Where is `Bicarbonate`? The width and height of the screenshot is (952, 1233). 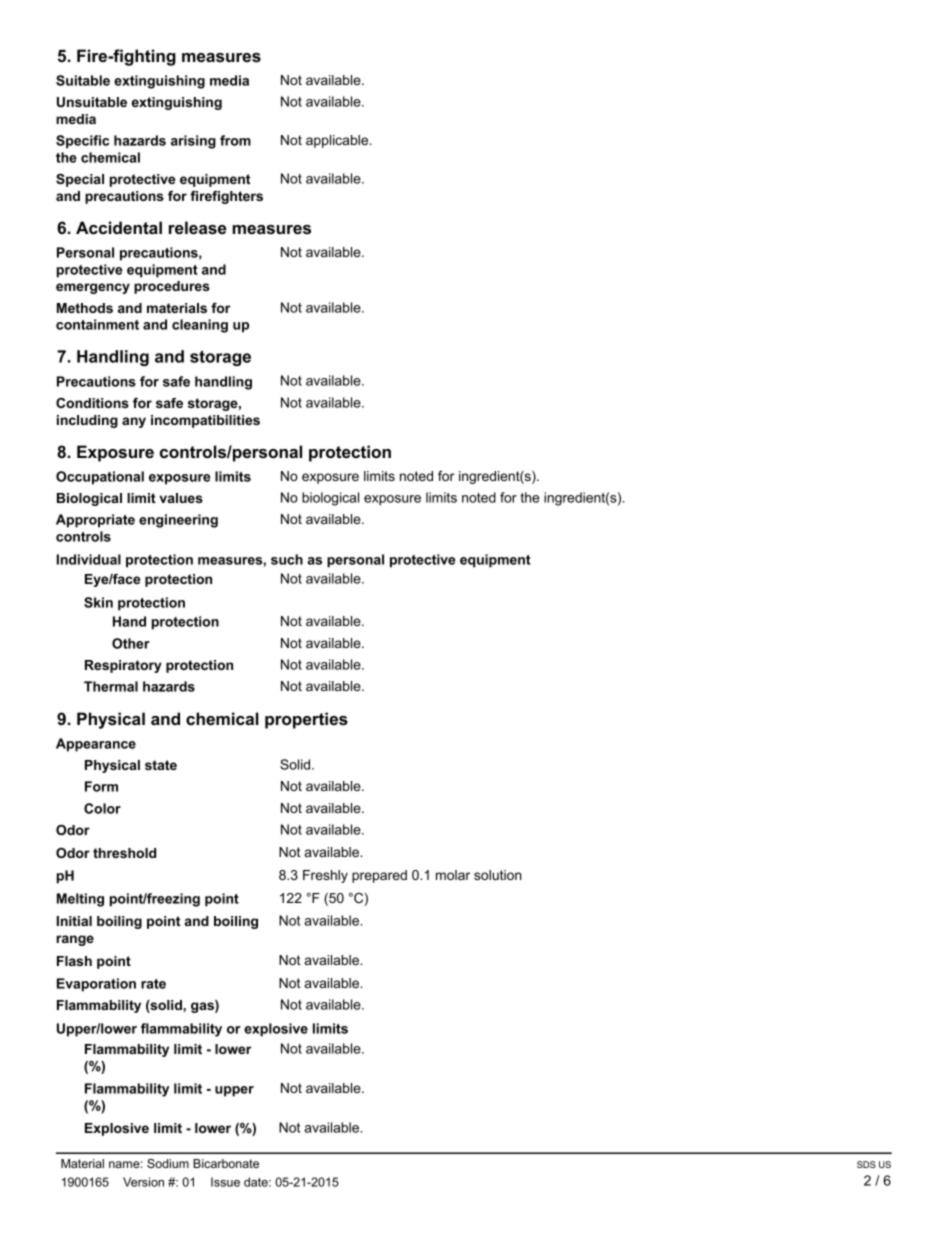
Bicarbonate is located at coordinates (226, 1163).
